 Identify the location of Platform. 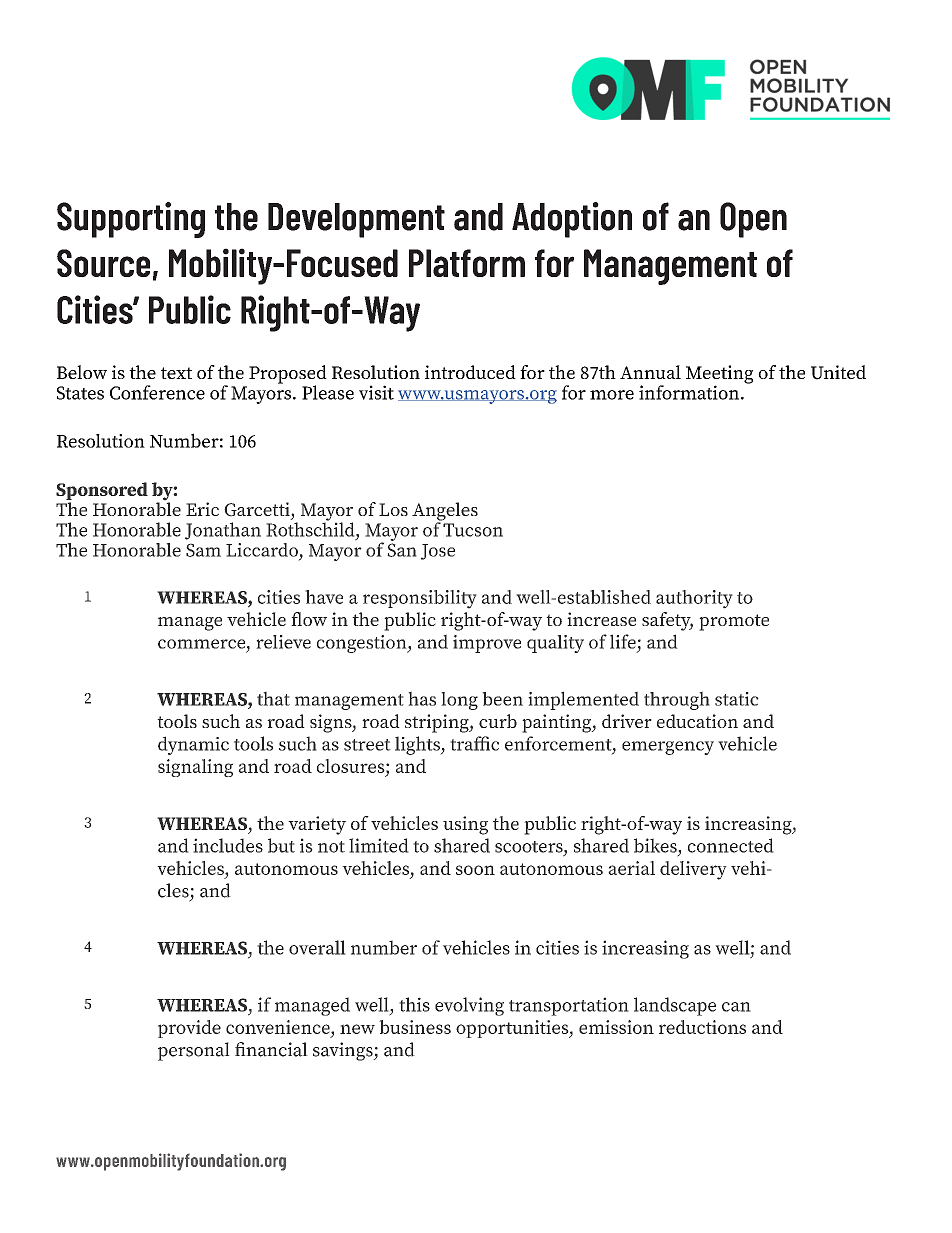
(467, 263).
